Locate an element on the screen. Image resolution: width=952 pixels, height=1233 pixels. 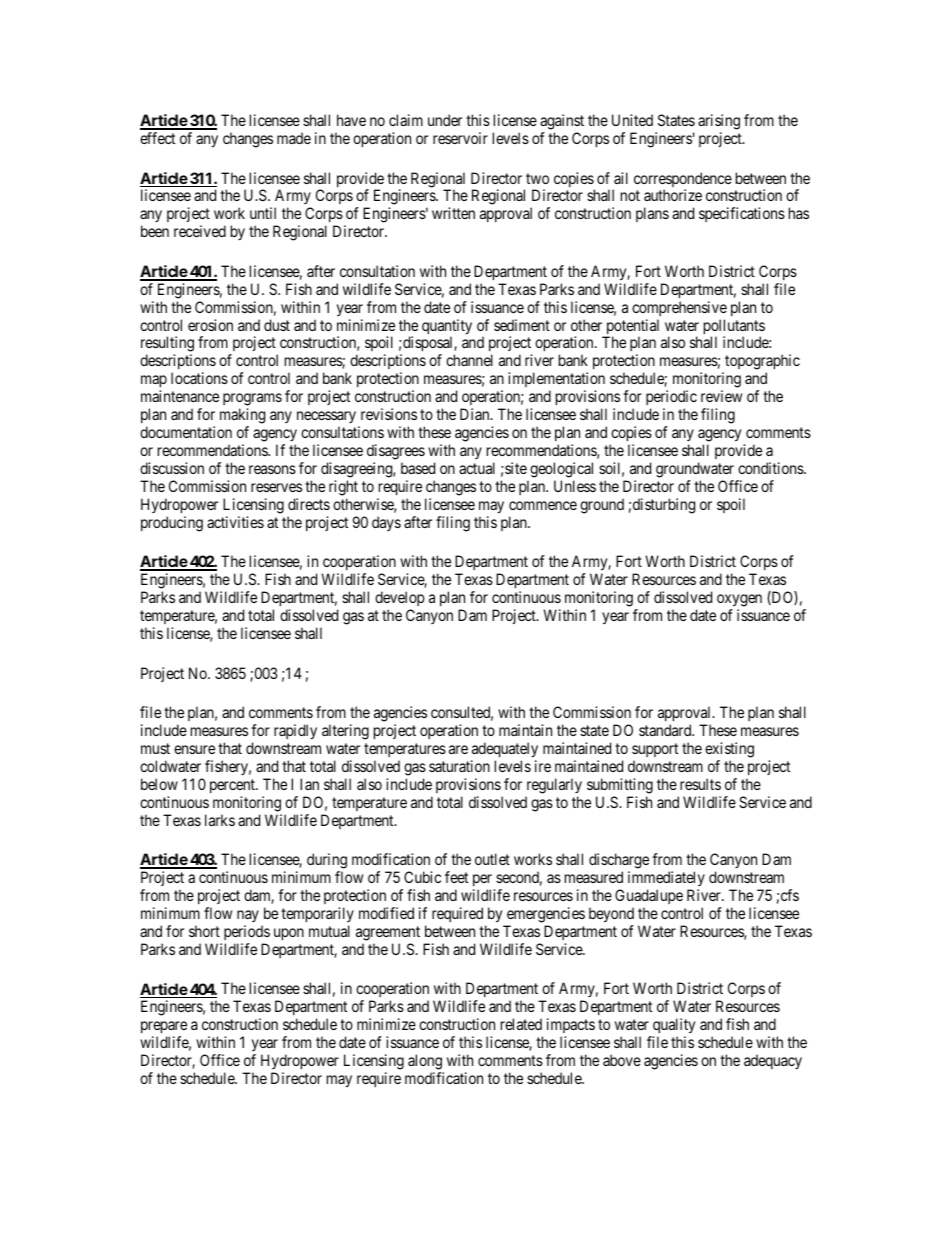
adequately is located at coordinates (505, 750).
